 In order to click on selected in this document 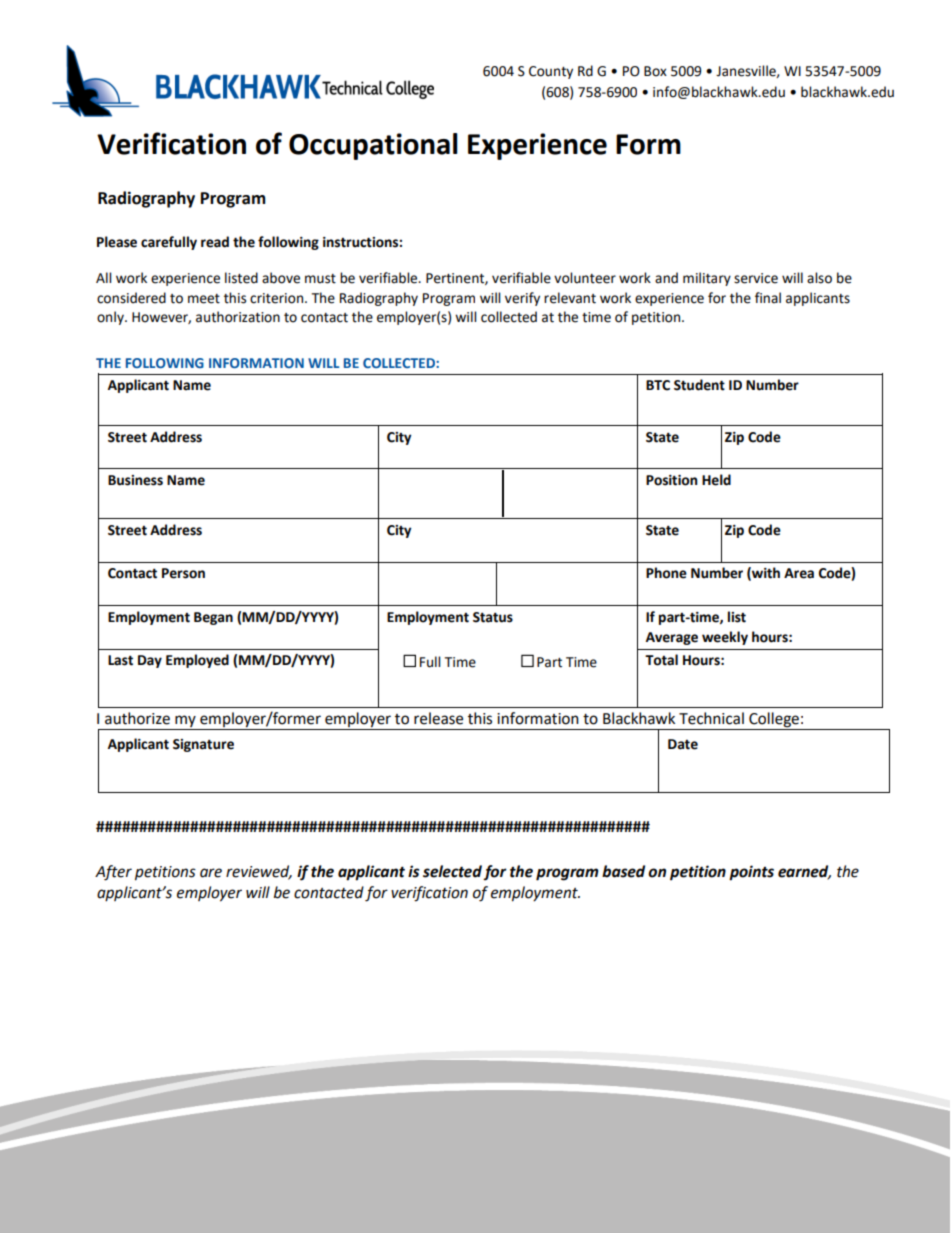, I will do `click(452, 871)`.
